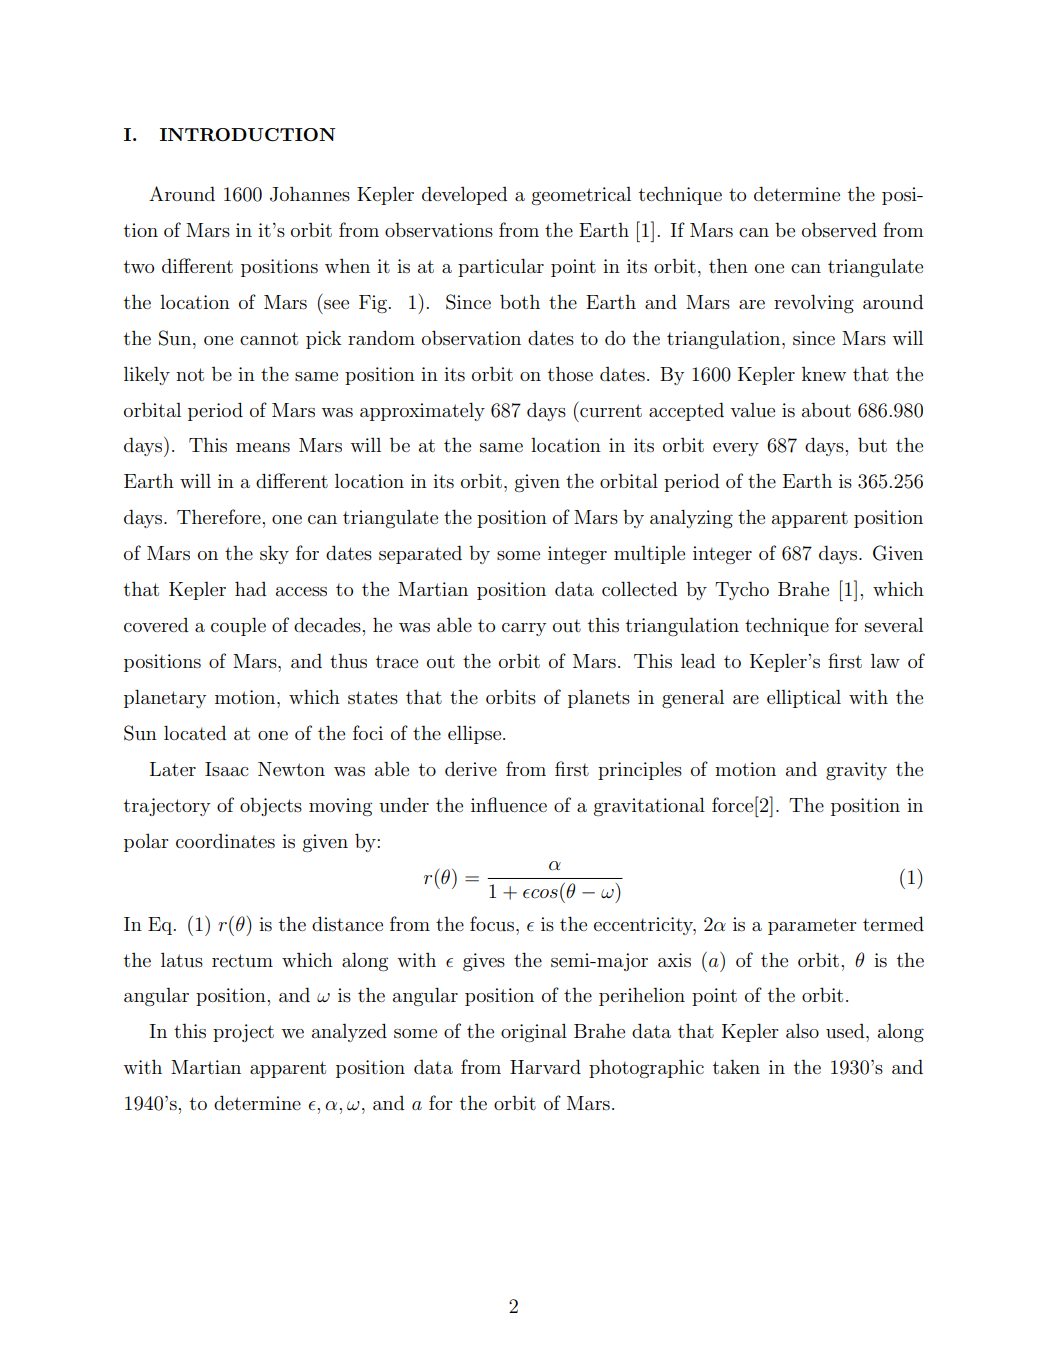 This screenshot has height=1360, width=1051. Describe the element at coordinates (238, 626) in the screenshot. I see `couple` at that location.
